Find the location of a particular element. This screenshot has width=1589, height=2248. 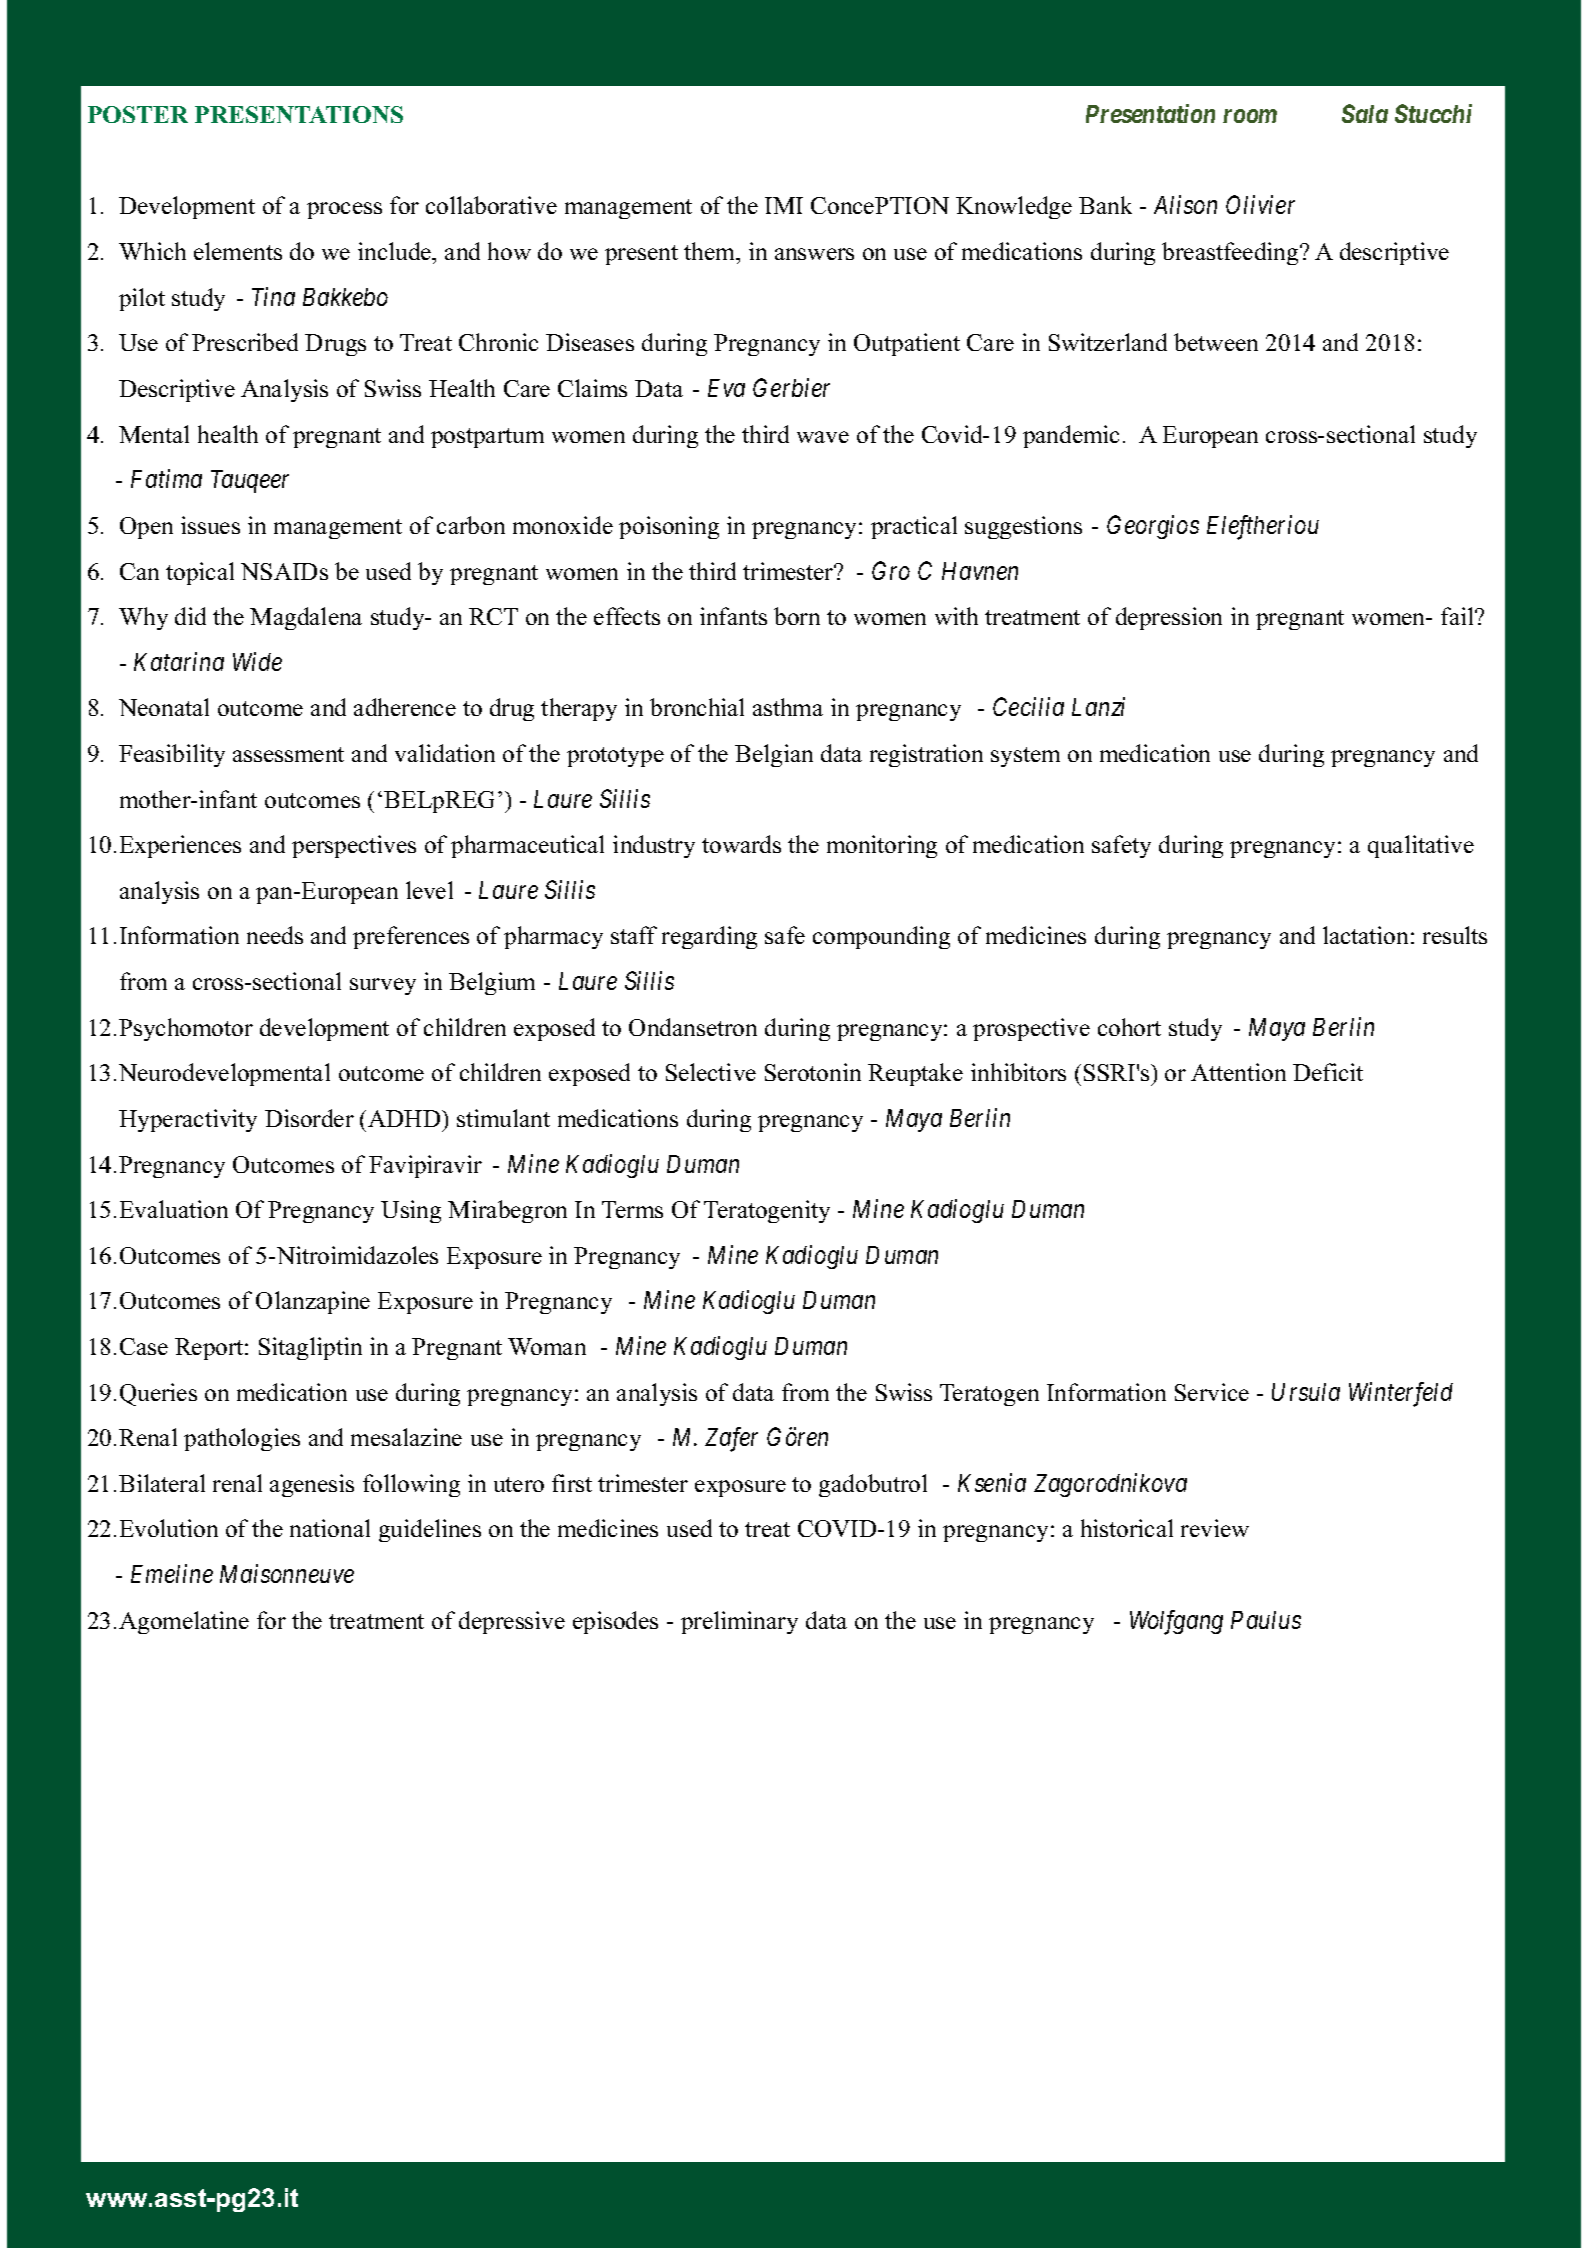

answers is located at coordinates (814, 254).
